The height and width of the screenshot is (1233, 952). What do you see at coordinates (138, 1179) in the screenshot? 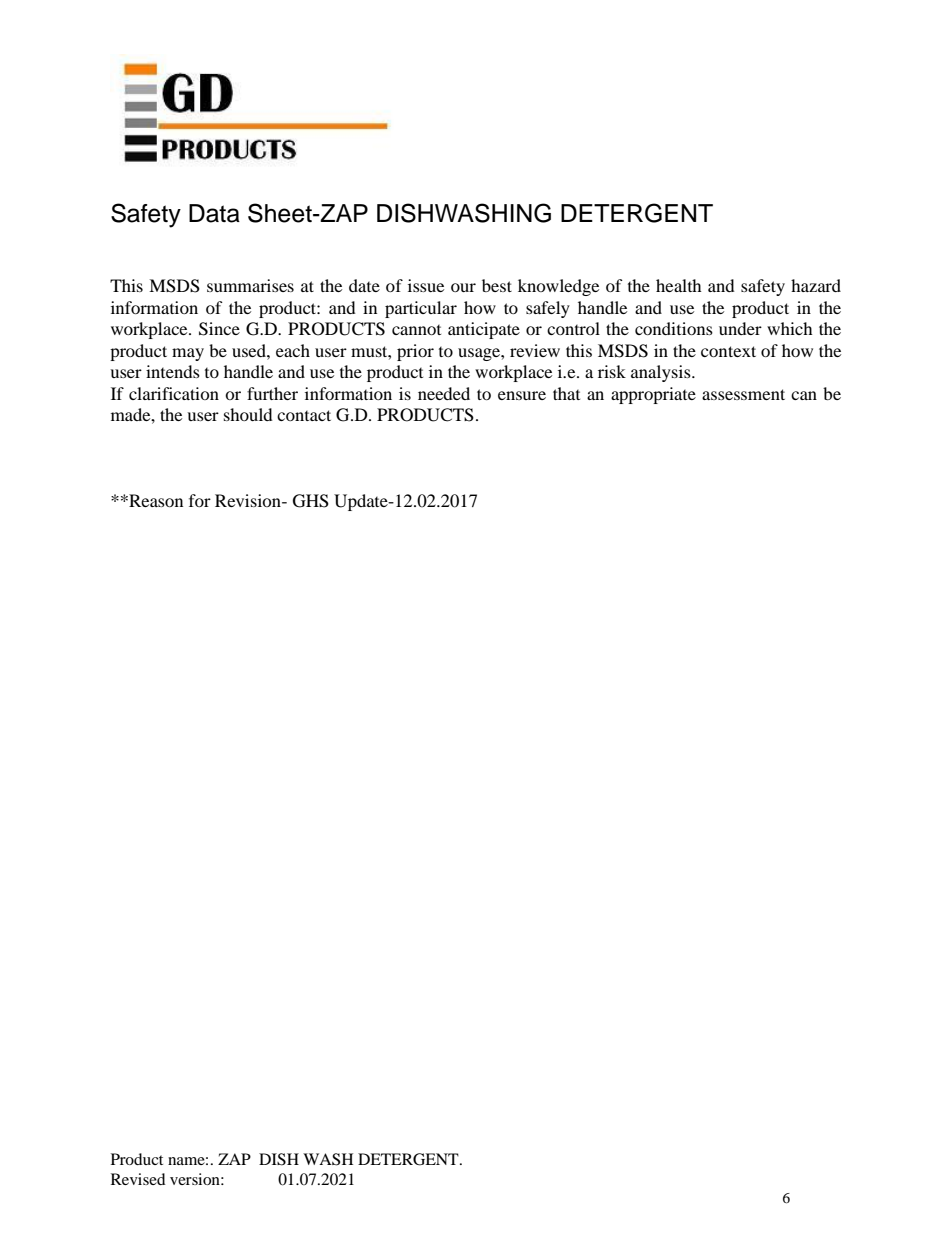
I see `Revised` at bounding box center [138, 1179].
